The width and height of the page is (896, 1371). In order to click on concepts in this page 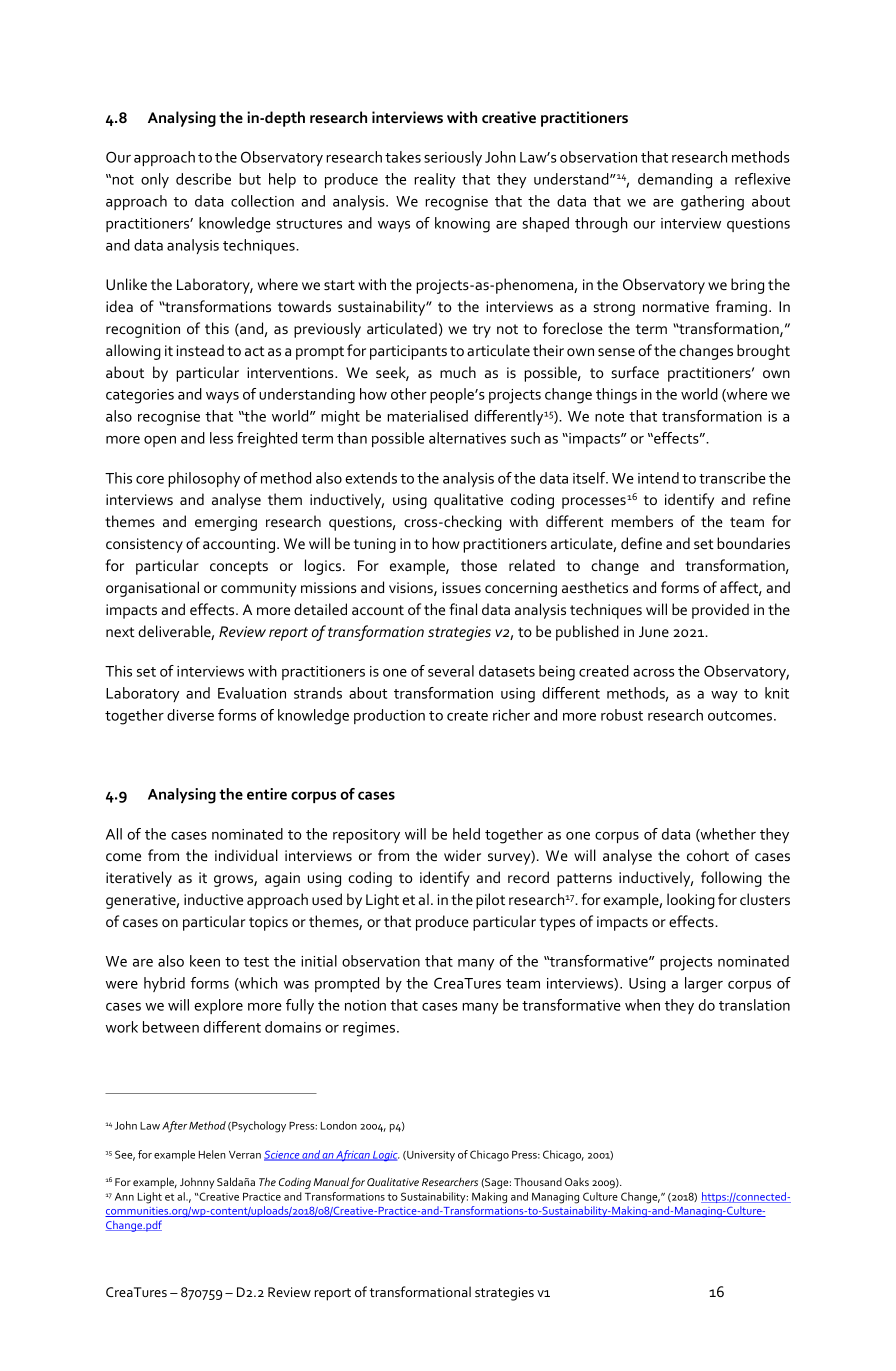, I will do `click(239, 568)`.
